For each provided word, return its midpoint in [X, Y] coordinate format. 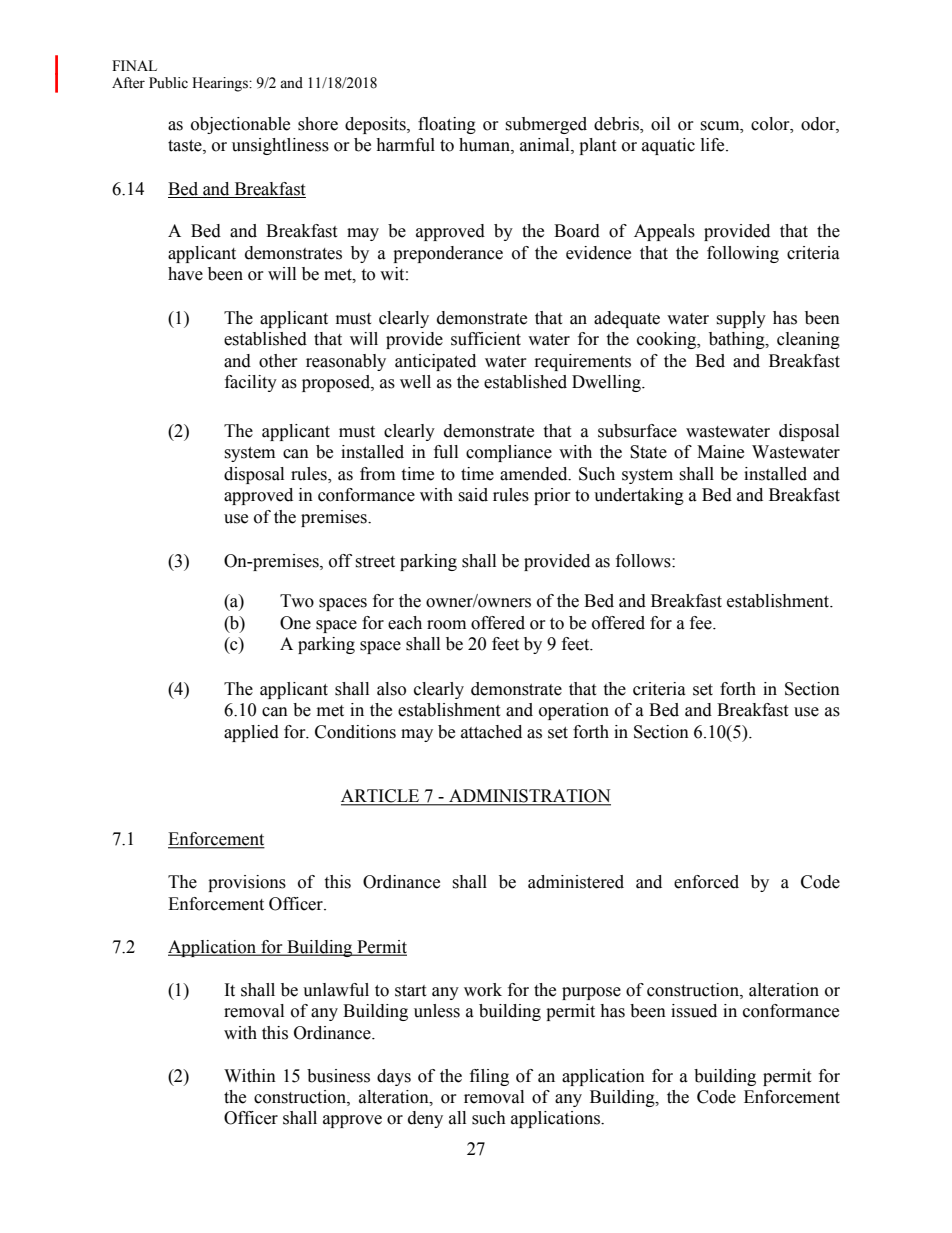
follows [644, 561]
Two [297, 601]
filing [489, 1077]
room [446, 625]
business [338, 1076]
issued [694, 1011]
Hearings [221, 84]
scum [721, 126]
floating [447, 125]
